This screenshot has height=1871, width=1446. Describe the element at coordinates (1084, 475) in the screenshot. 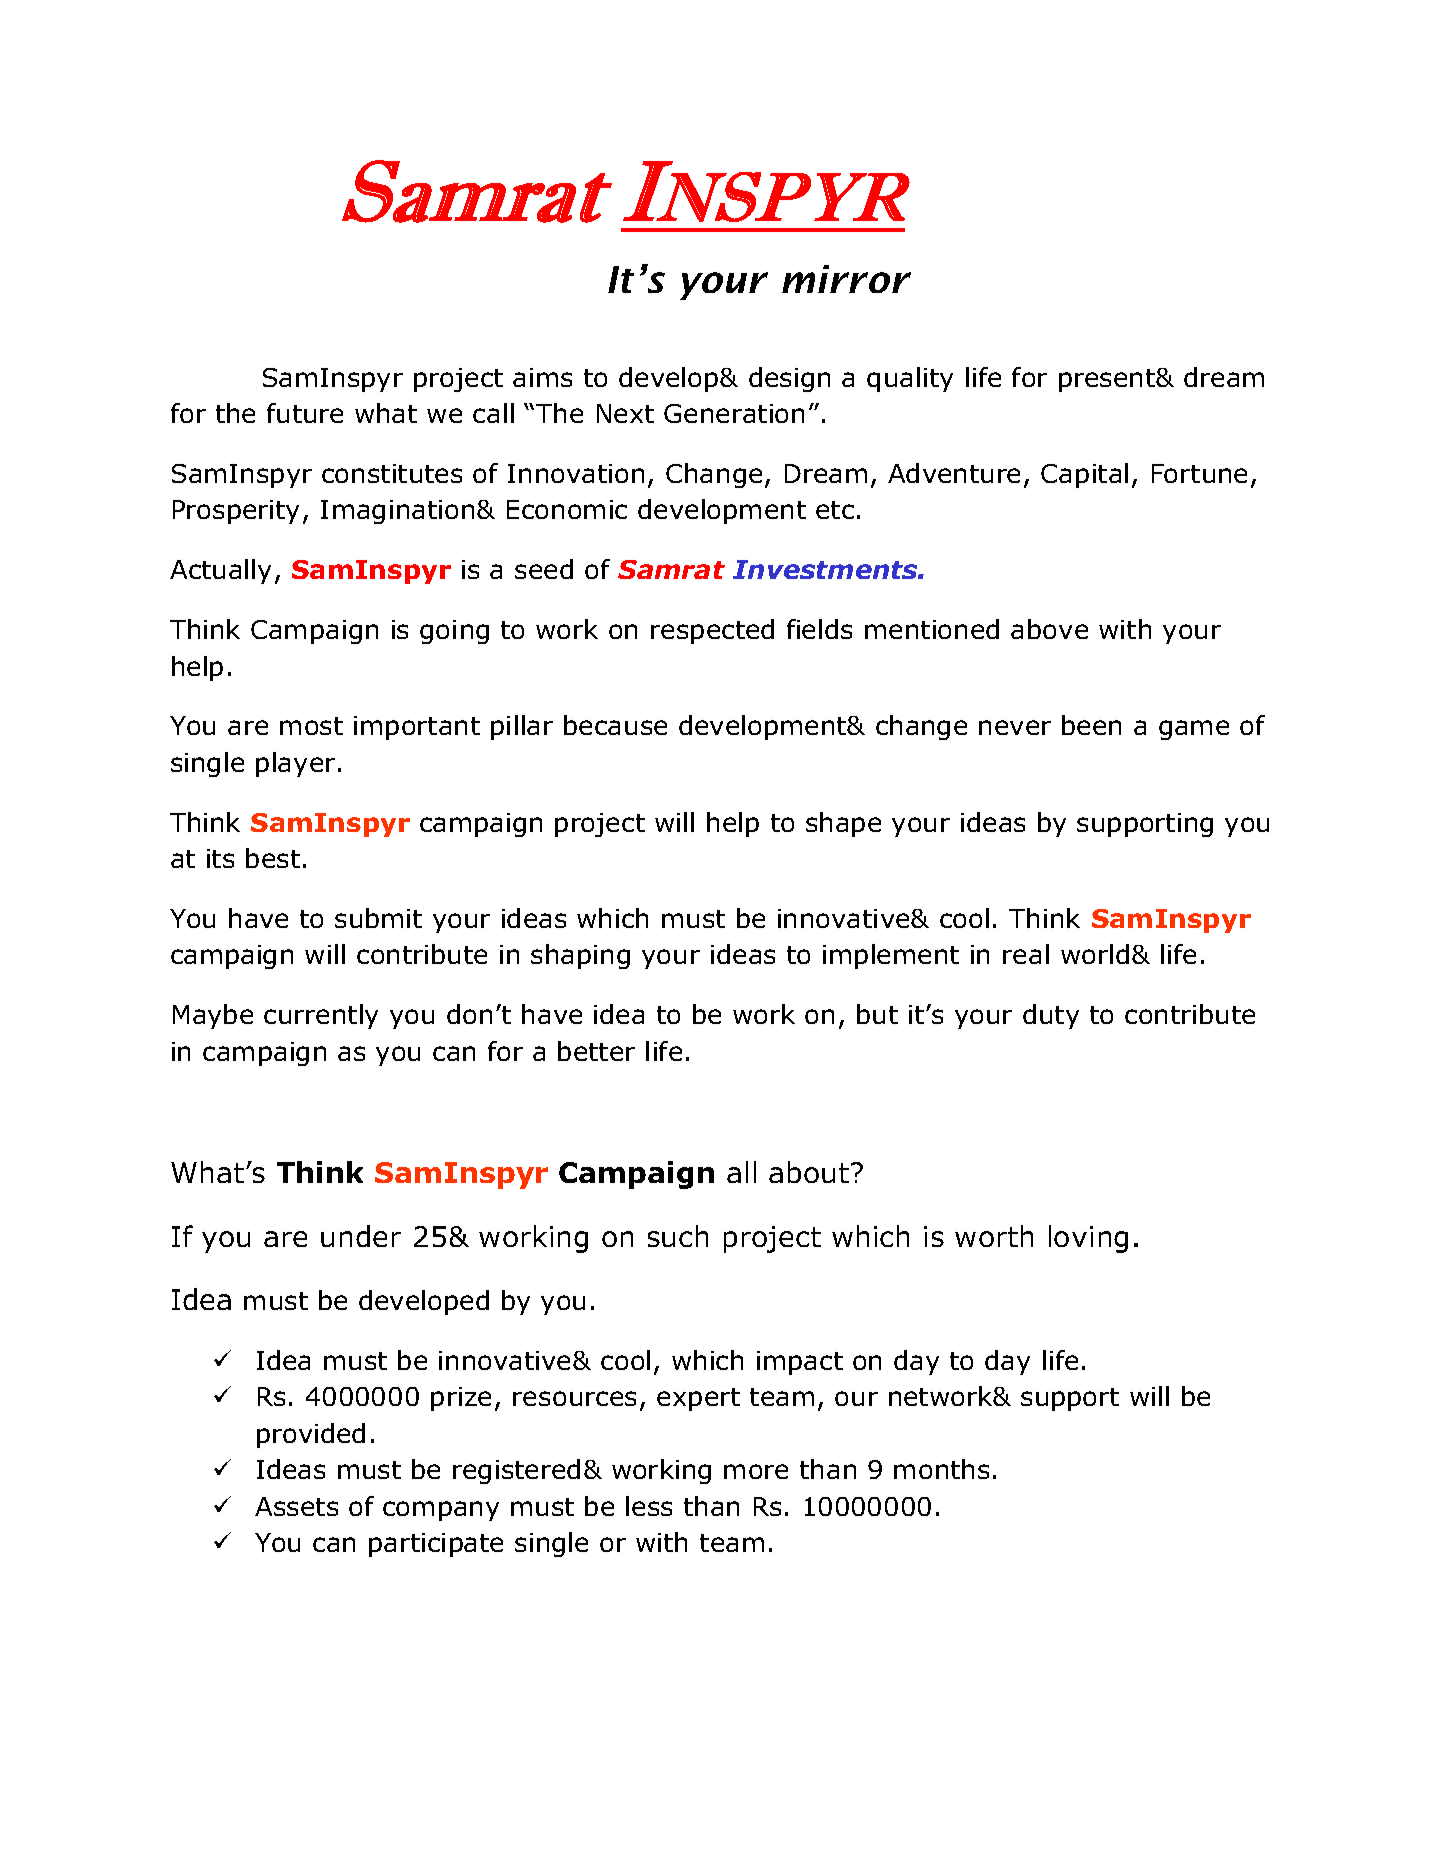

I see `Capital` at that location.
